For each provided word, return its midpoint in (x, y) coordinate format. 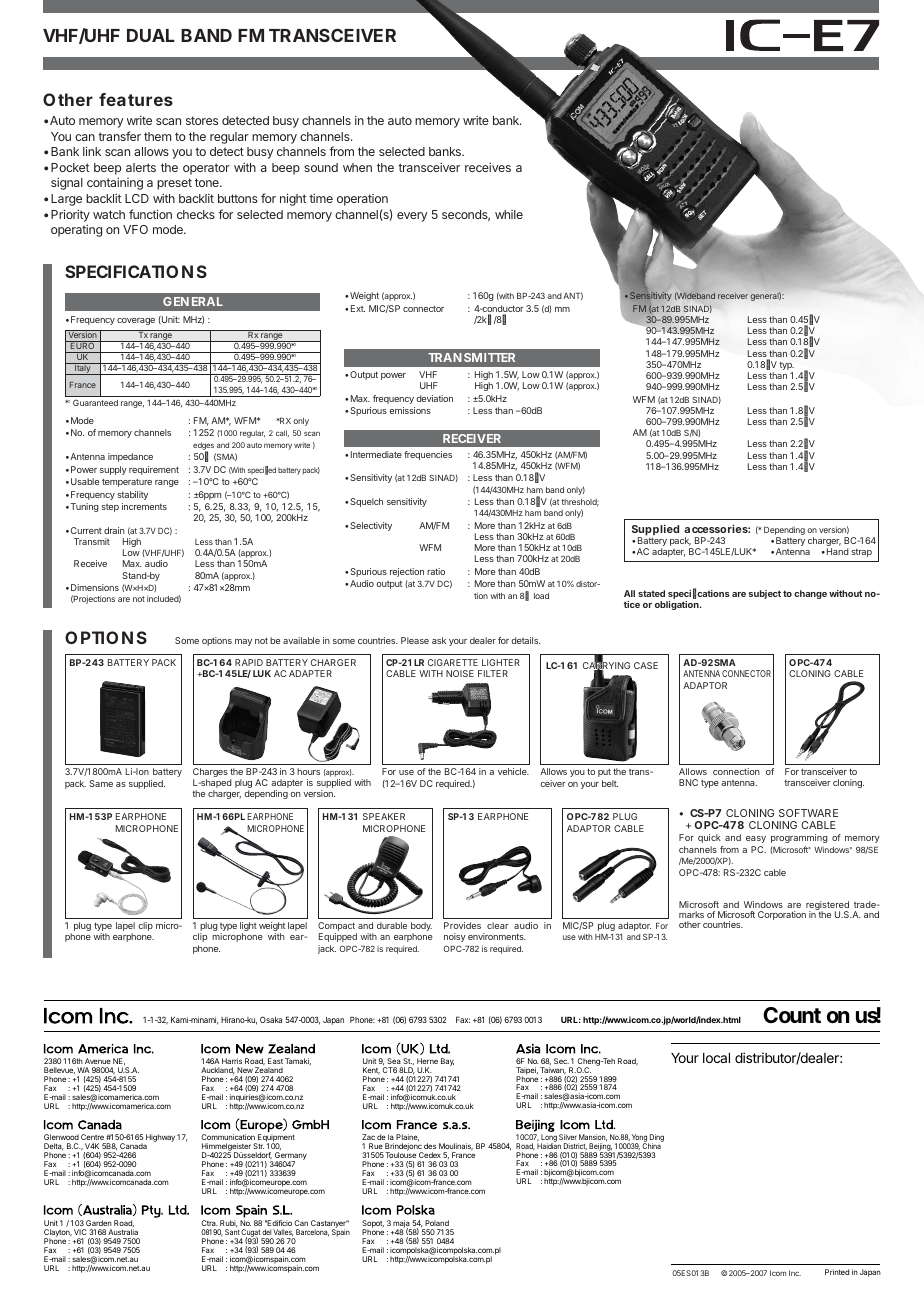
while (509, 214)
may (243, 642)
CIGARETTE (453, 662)
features (136, 99)
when (357, 167)
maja (402, 1225)
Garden (99, 1223)
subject (765, 594)
